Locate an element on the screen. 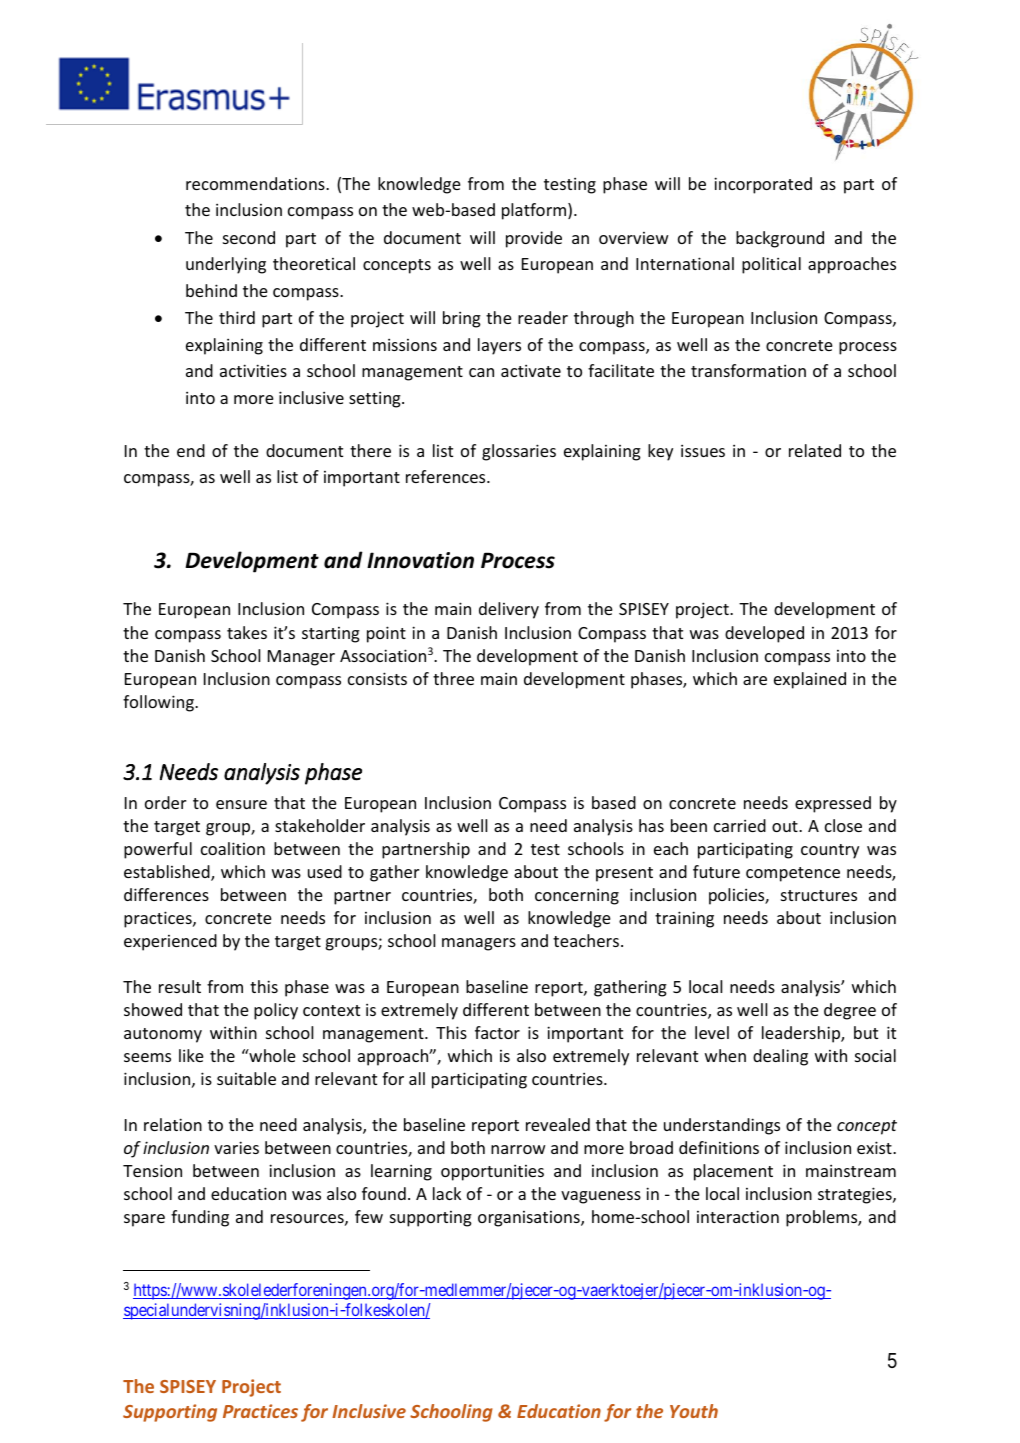 The width and height of the screenshot is (1020, 1443). policy is located at coordinates (276, 1011).
